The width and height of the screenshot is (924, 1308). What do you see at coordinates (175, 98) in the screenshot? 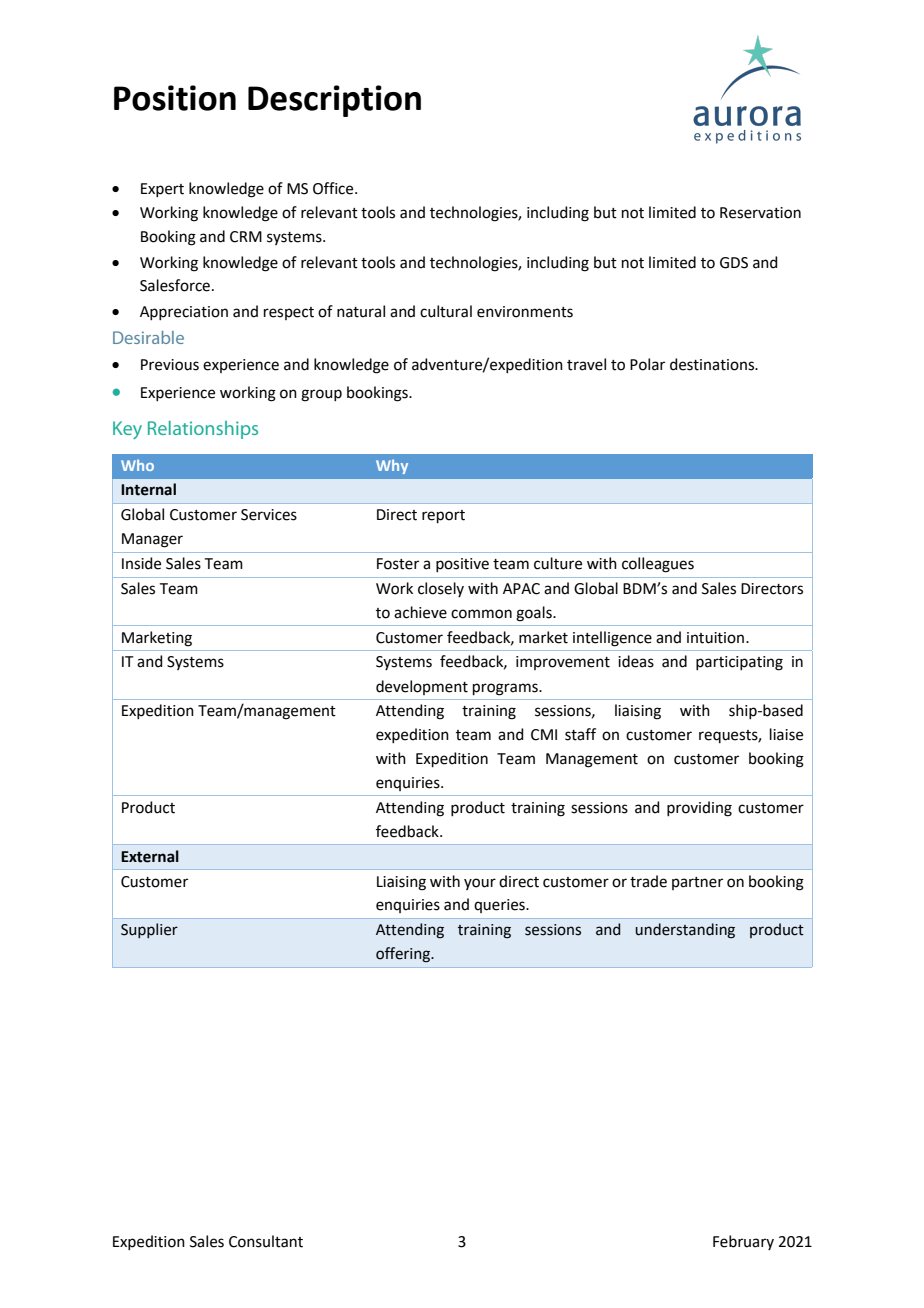
I see `Position` at bounding box center [175, 98].
